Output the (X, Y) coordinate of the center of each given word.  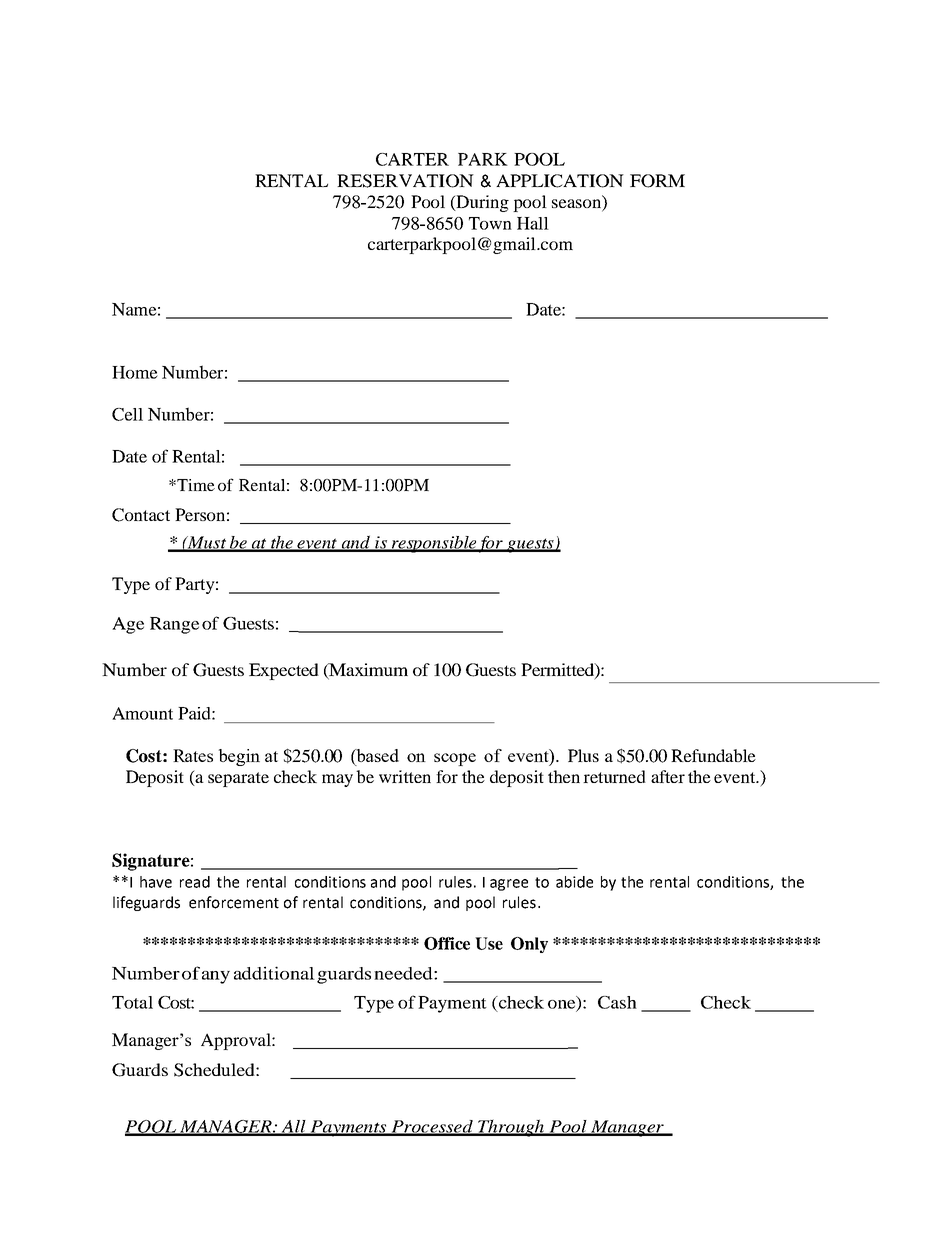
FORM (657, 181)
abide (574, 882)
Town (490, 223)
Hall (533, 223)
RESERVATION (405, 181)
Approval (237, 1041)
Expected (284, 671)
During (481, 203)
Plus (583, 755)
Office (447, 943)
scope (455, 759)
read (195, 882)
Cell (127, 414)
